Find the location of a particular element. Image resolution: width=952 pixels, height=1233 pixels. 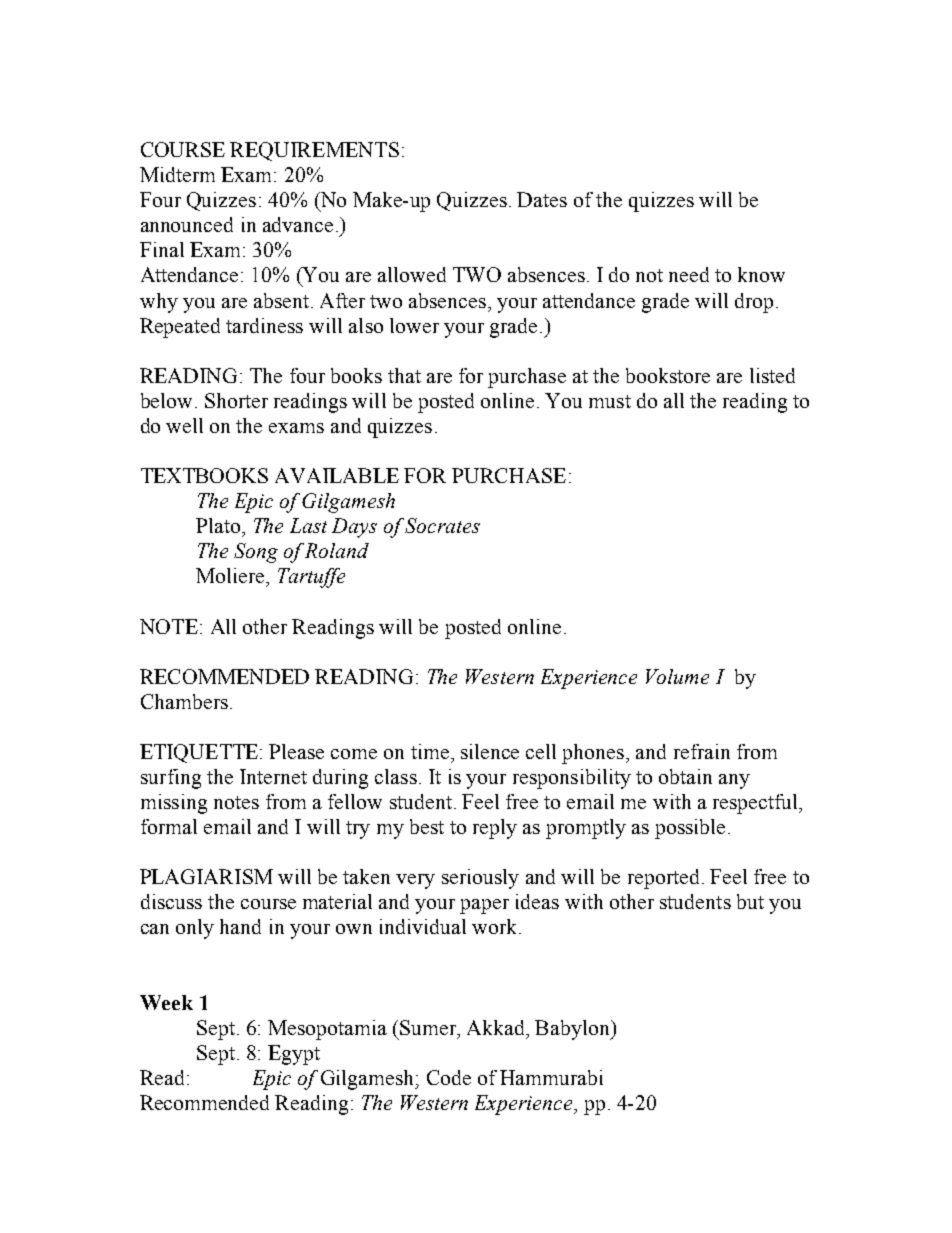

possible is located at coordinates (690, 829).
